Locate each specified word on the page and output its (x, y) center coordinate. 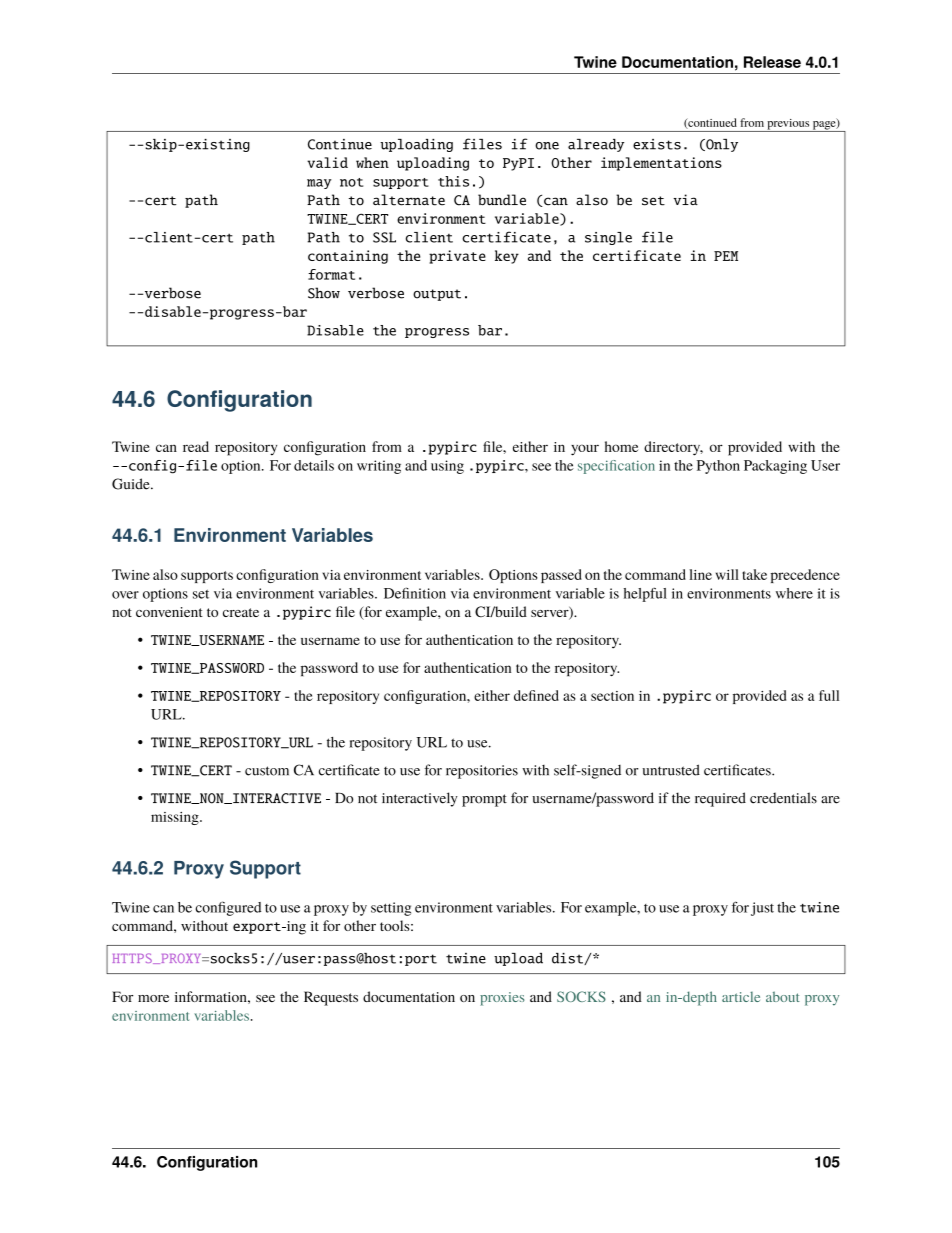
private (457, 257)
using (447, 467)
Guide (132, 484)
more (153, 998)
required (720, 799)
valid (327, 162)
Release (772, 62)
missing (176, 818)
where (794, 593)
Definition (415, 593)
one (547, 146)
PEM (726, 256)
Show (324, 293)
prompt (484, 800)
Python (718, 467)
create (241, 612)
